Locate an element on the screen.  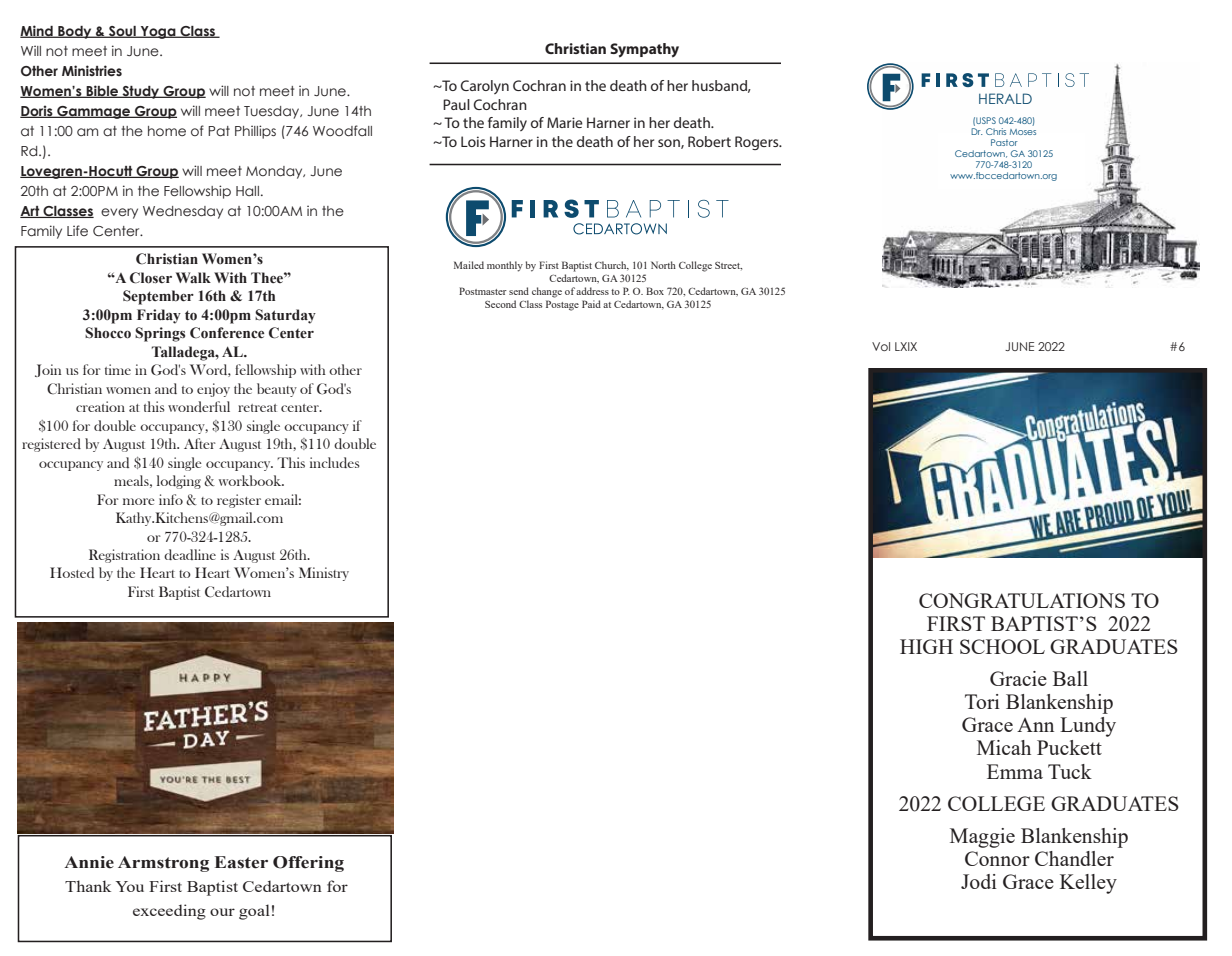
You is located at coordinates (130, 886).
